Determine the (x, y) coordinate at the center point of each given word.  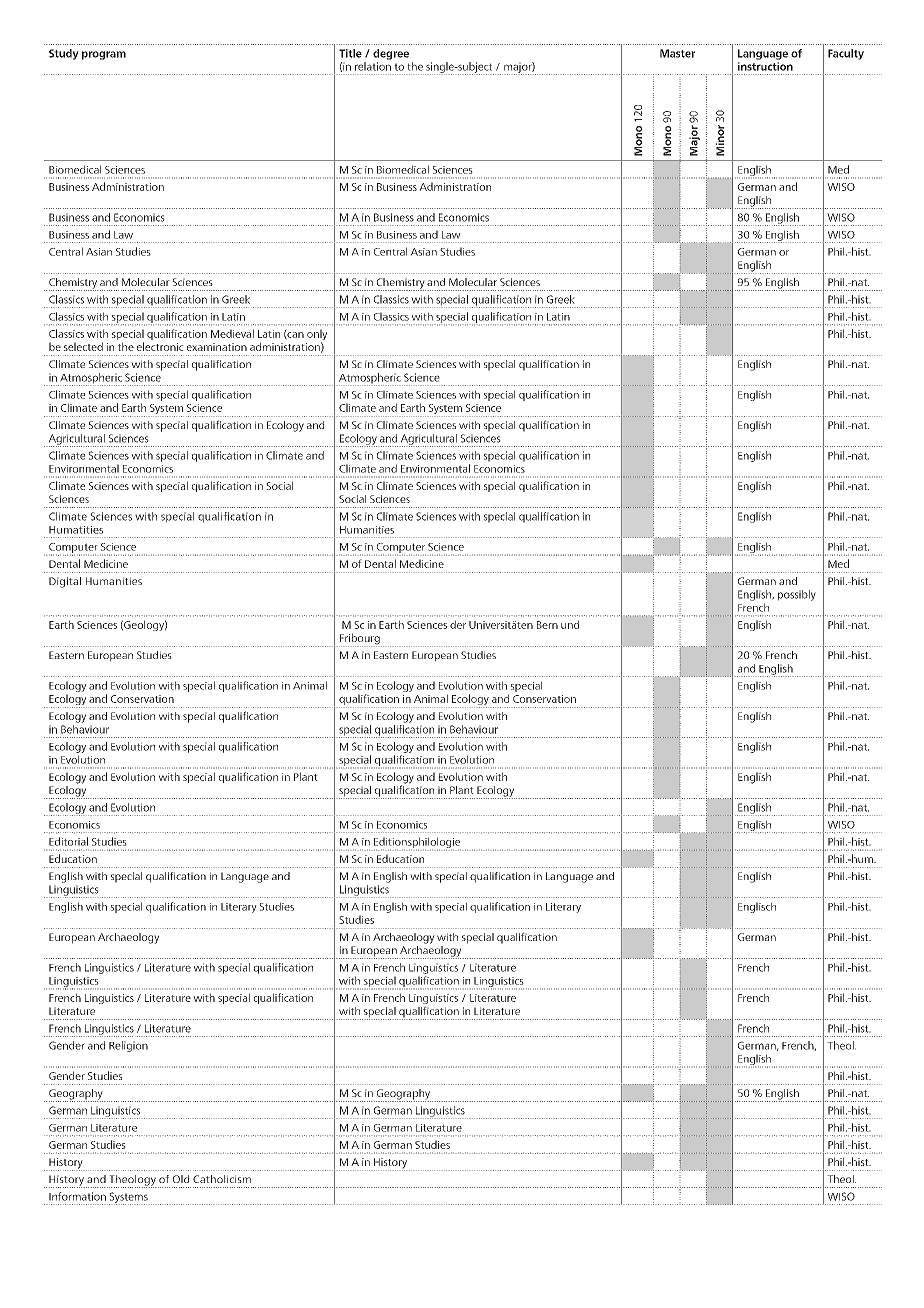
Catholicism (222, 1179)
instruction (765, 66)
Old (181, 1179)
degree (391, 54)
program (104, 55)
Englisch (757, 907)
